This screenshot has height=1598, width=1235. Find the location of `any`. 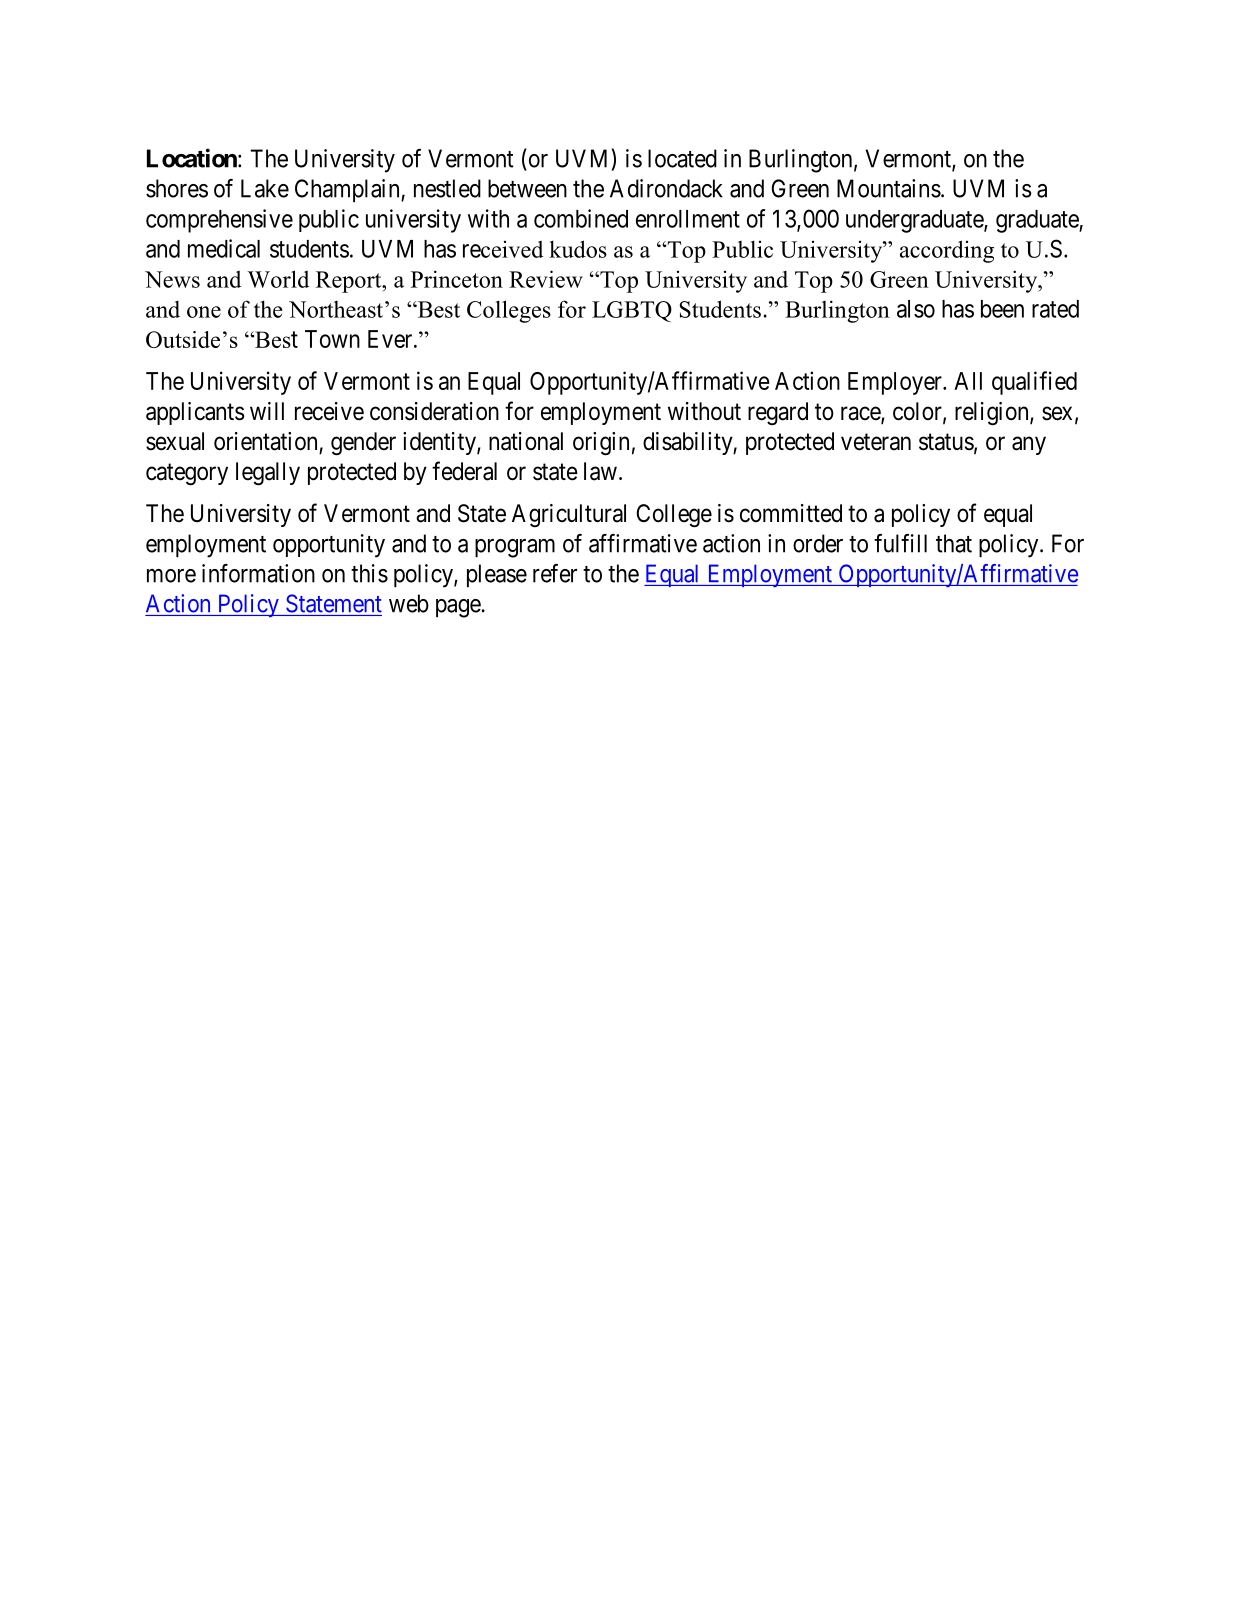

any is located at coordinates (1029, 445).
